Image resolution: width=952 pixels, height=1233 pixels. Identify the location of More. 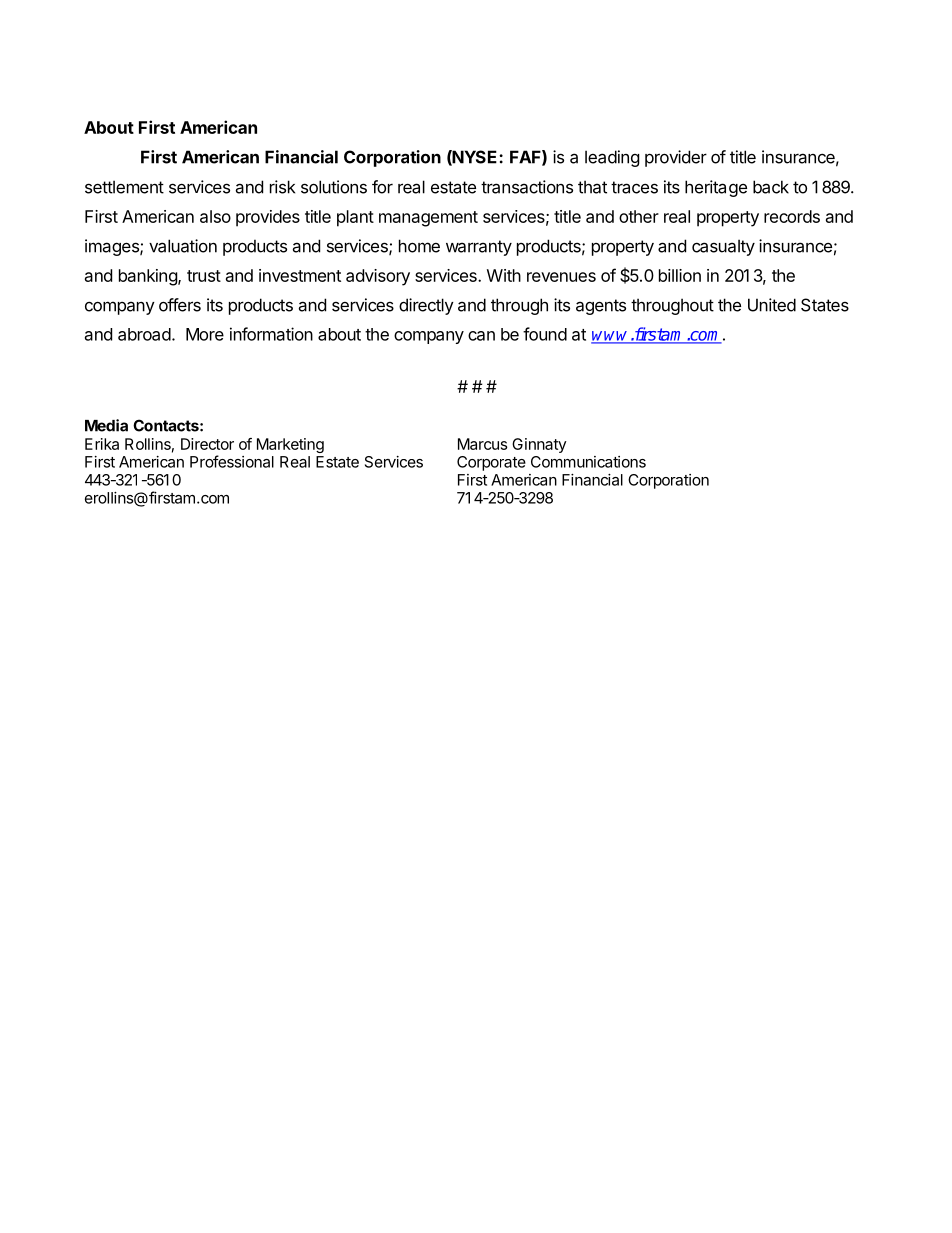
(205, 334).
